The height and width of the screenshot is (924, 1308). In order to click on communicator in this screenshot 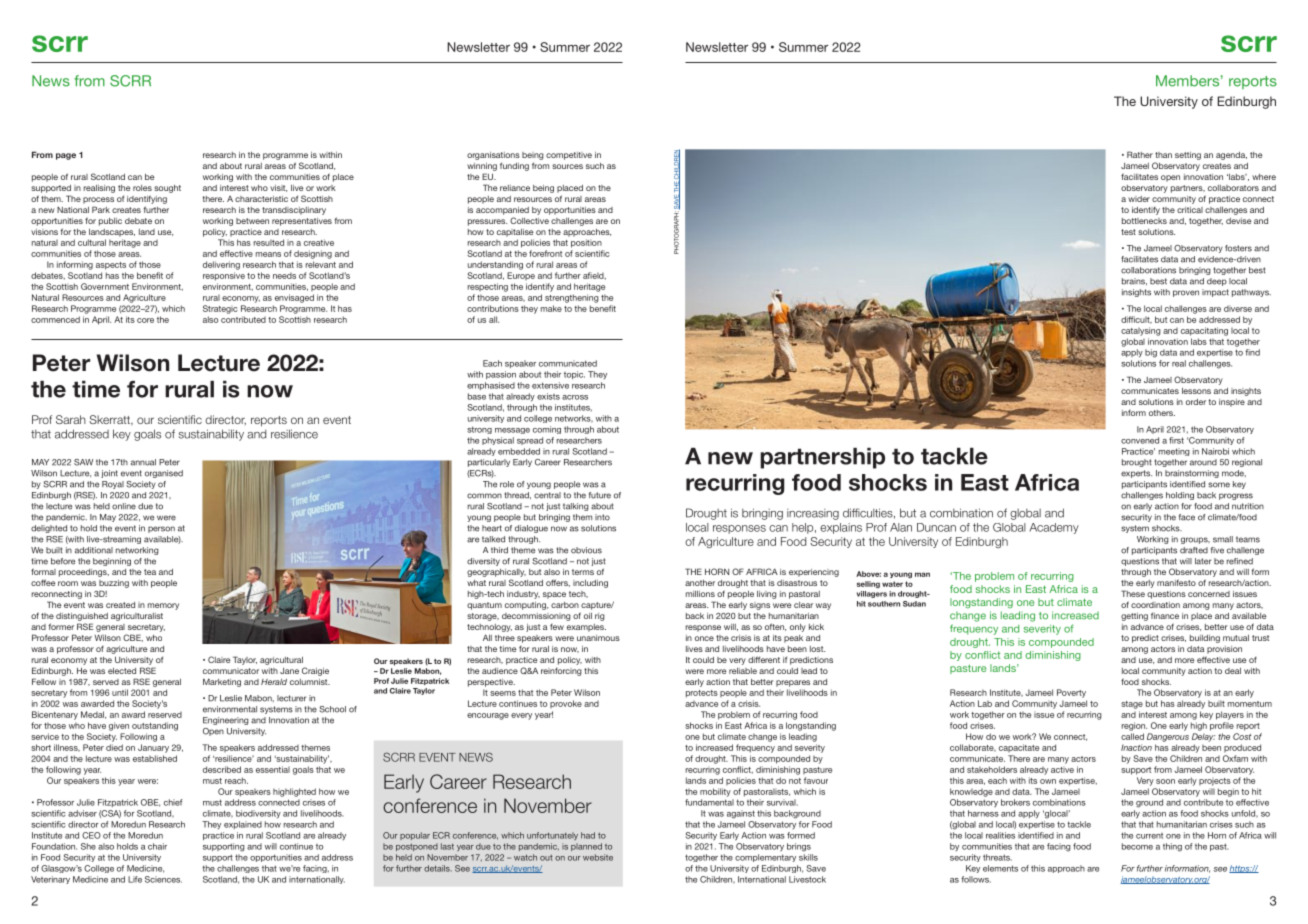, I will do `click(231, 671)`.
